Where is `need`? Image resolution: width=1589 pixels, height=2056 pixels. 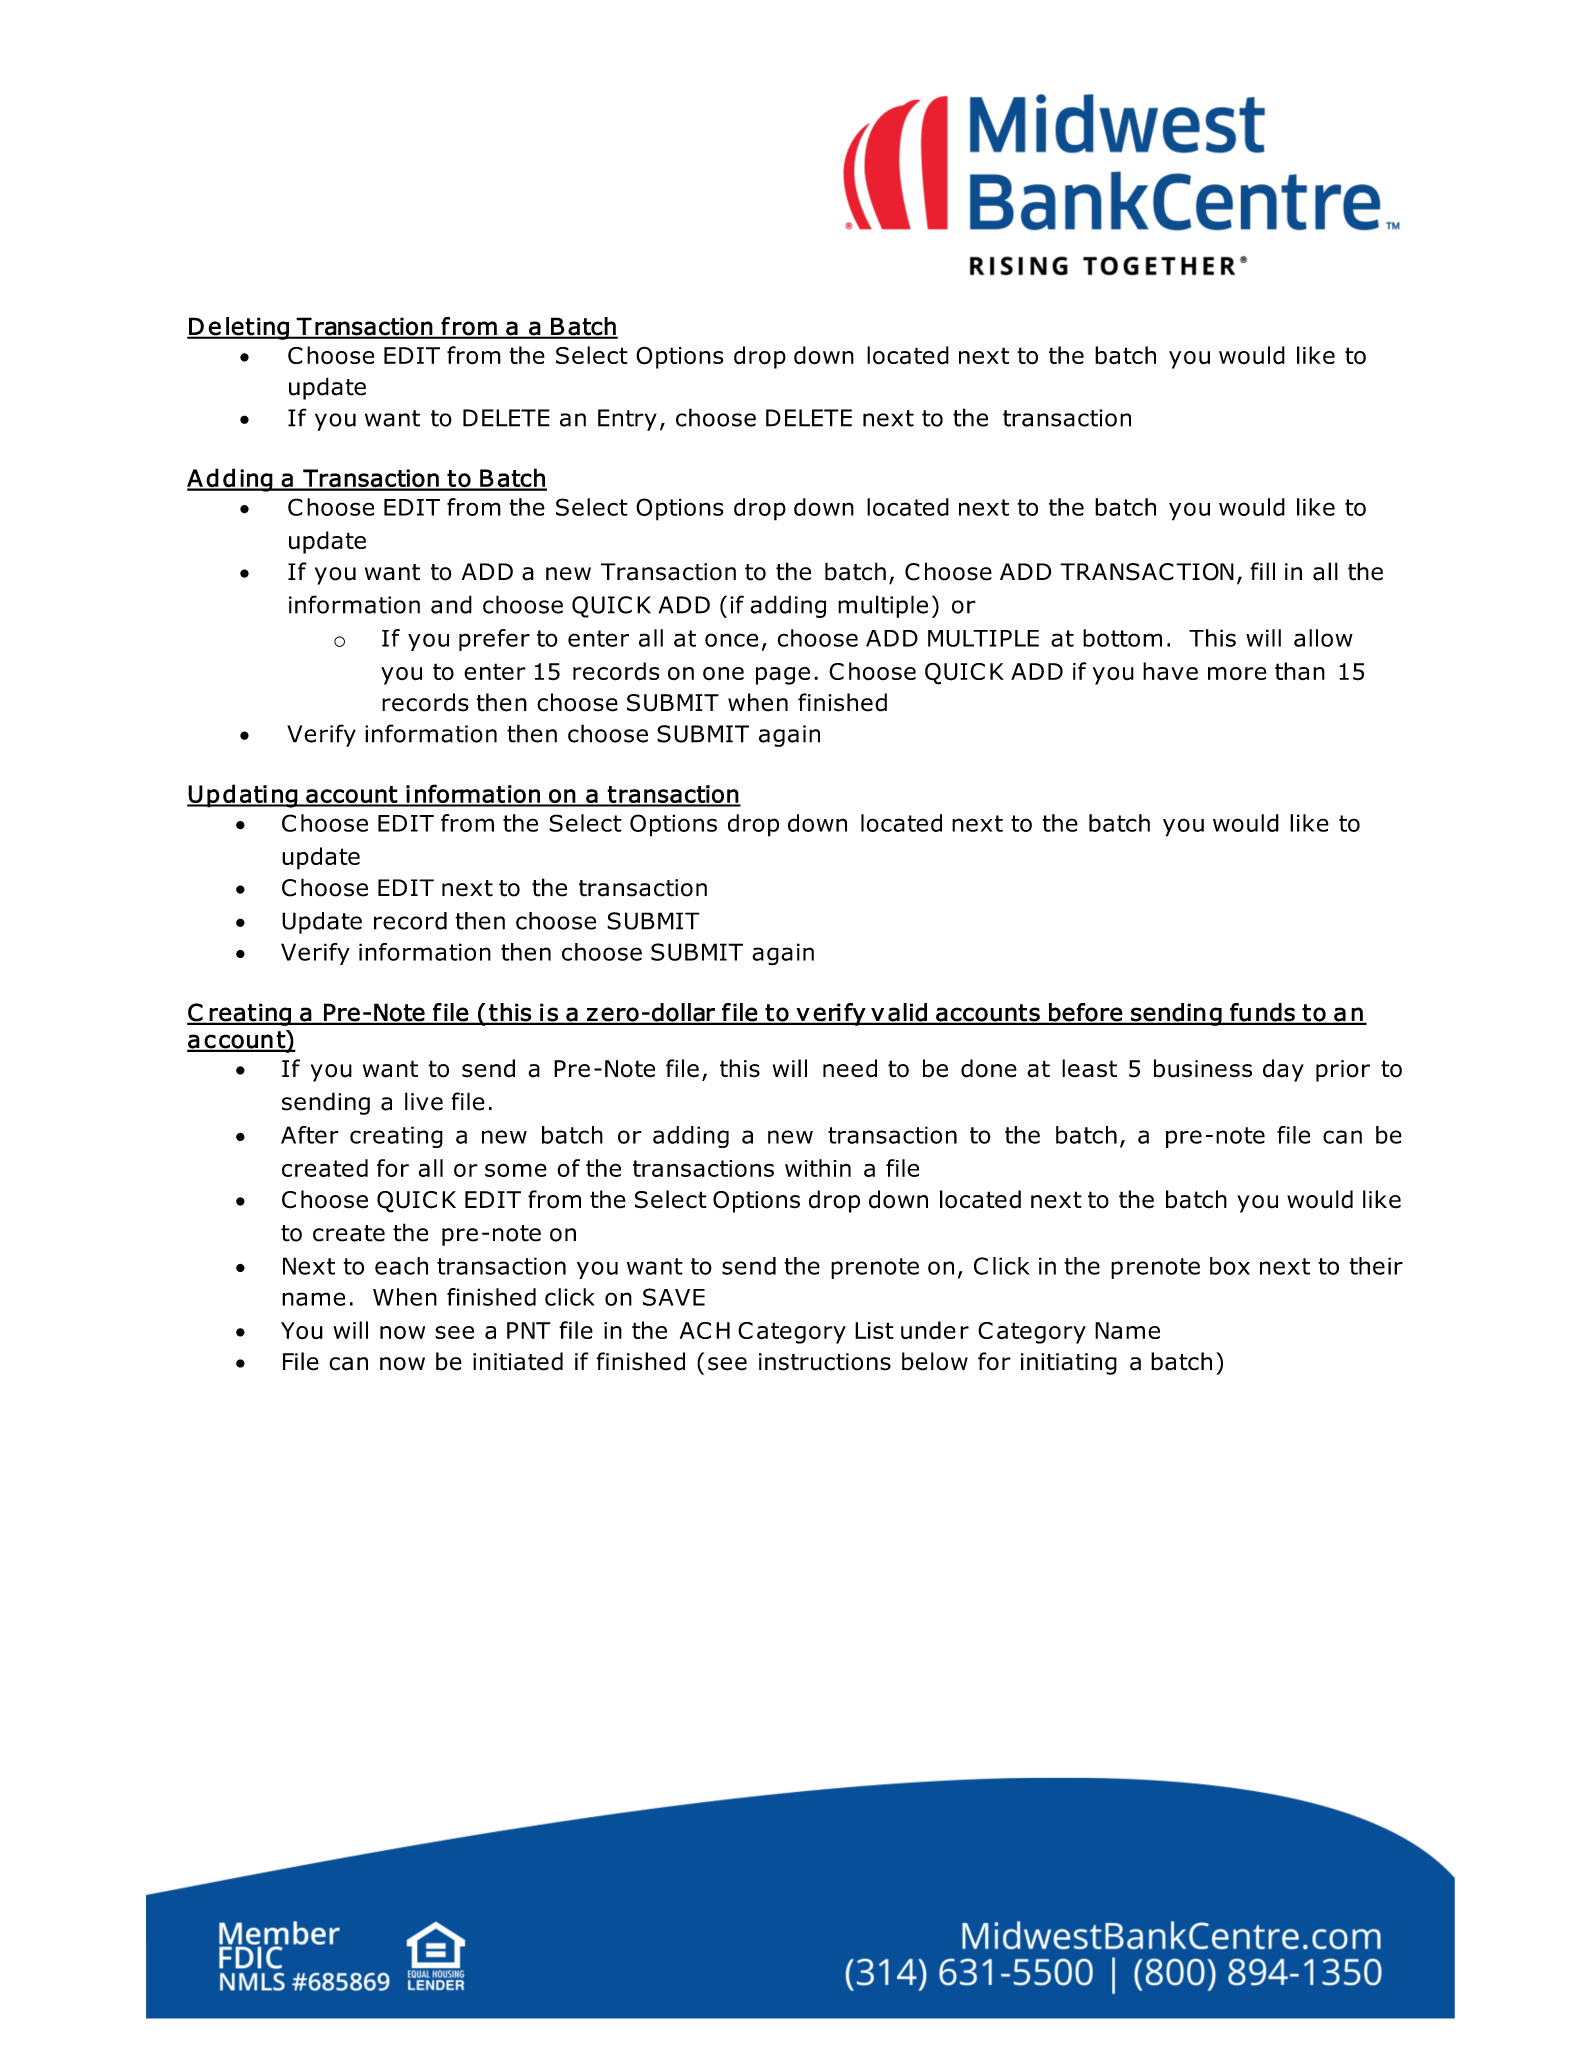
need is located at coordinates (850, 1068).
